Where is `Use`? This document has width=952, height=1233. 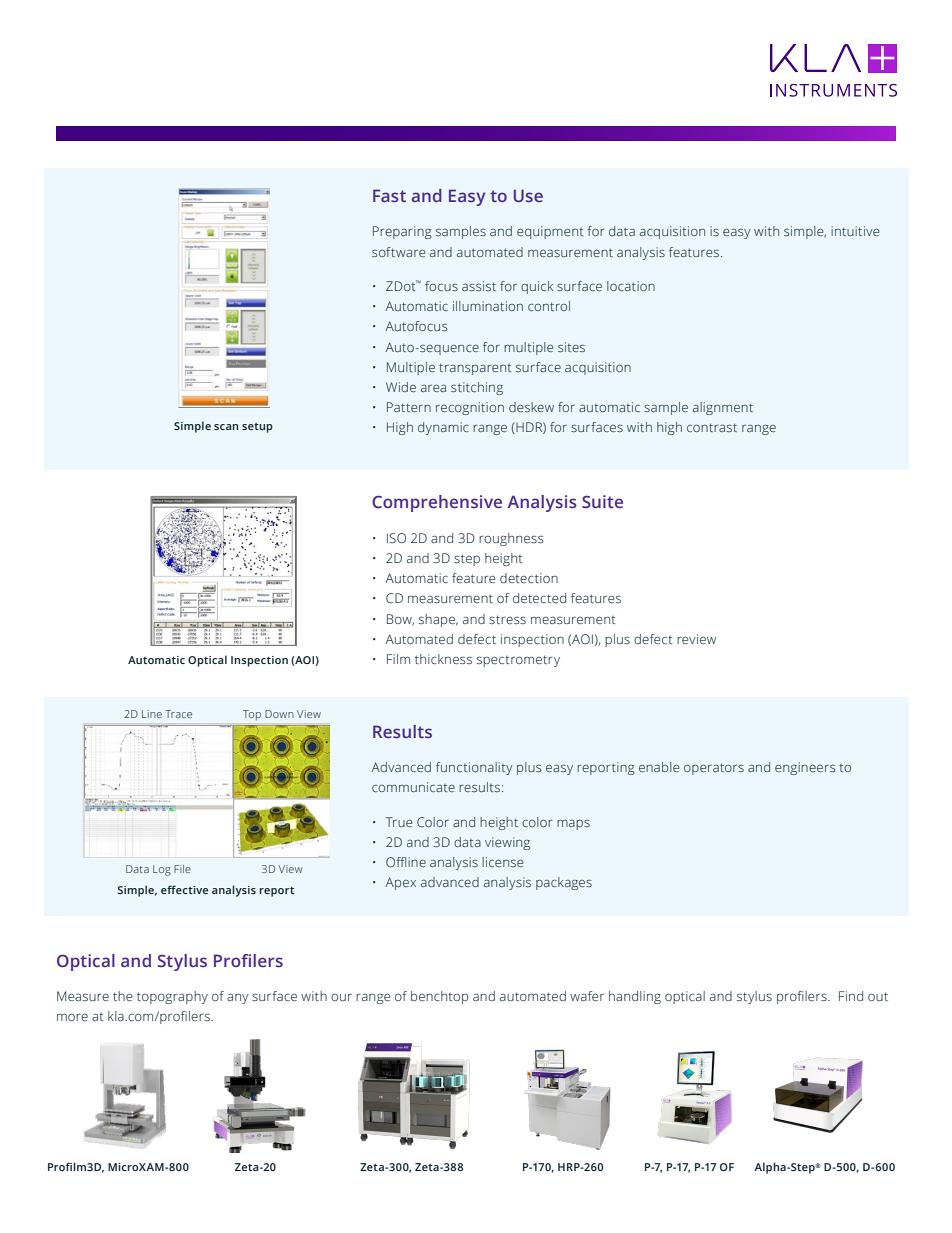
Use is located at coordinates (528, 195).
